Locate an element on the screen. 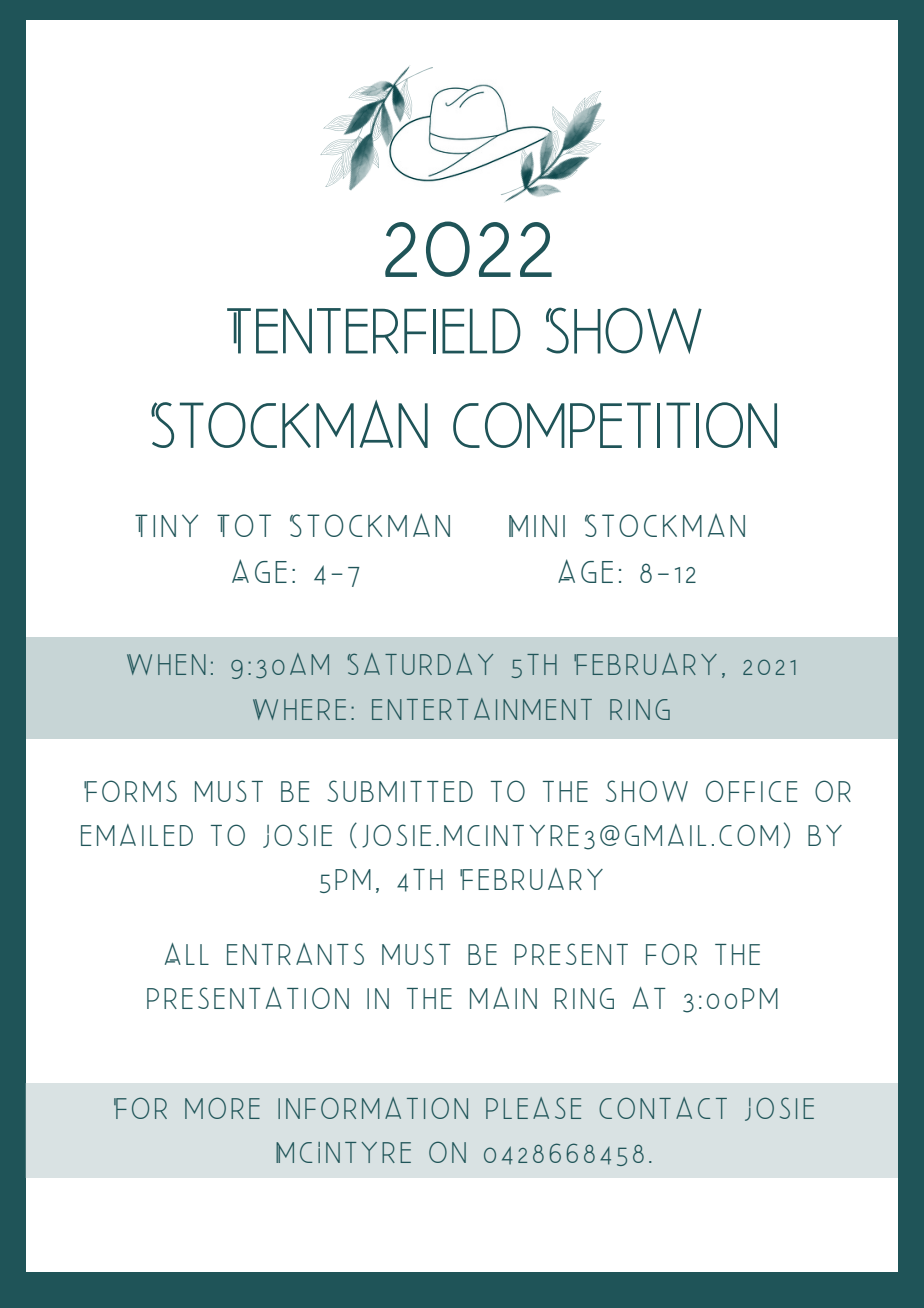 This screenshot has height=1308, width=924. competition is located at coordinates (615, 425).
